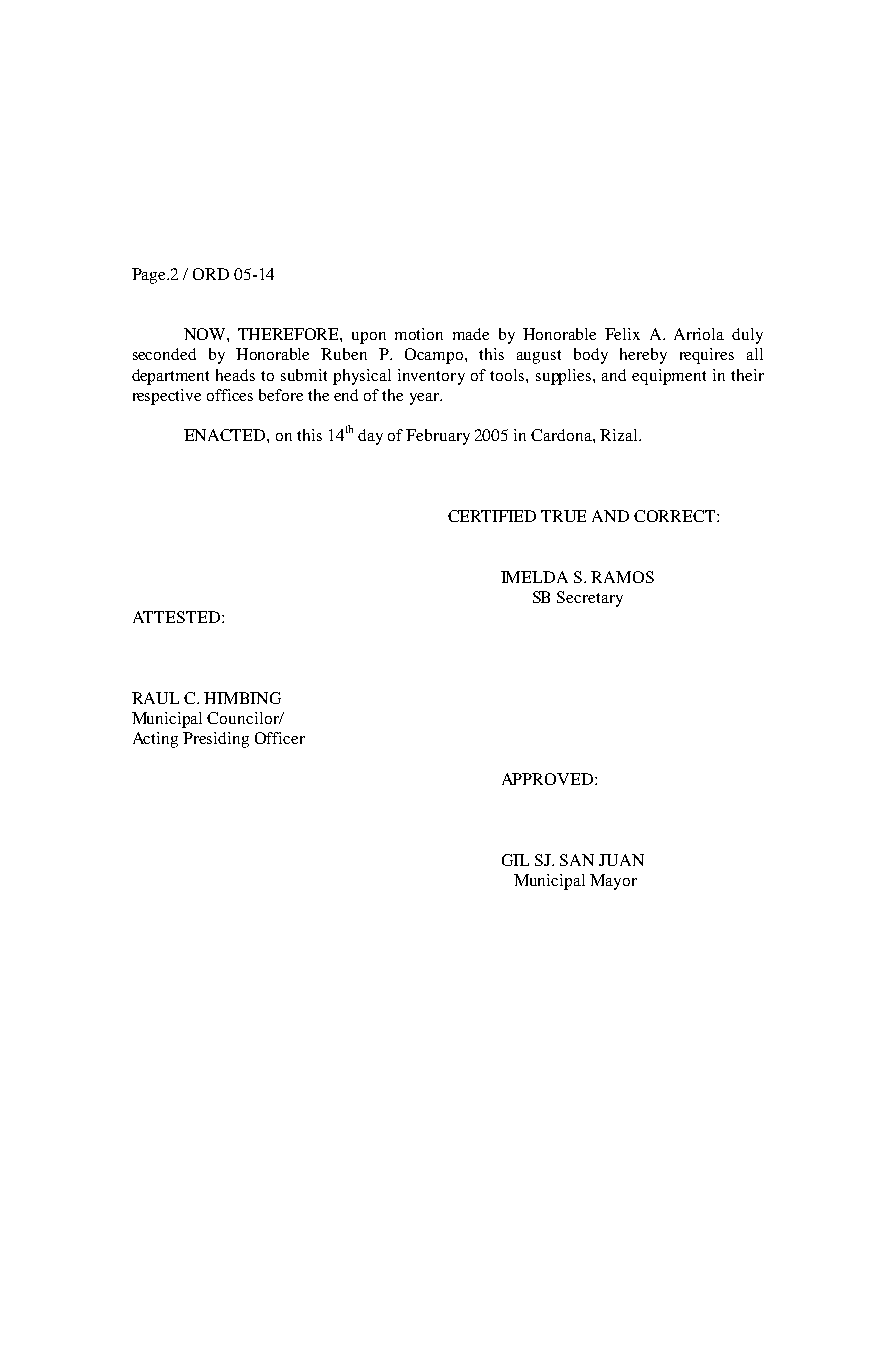  What do you see at coordinates (534, 577) in the screenshot?
I see `IMELDA` at bounding box center [534, 577].
